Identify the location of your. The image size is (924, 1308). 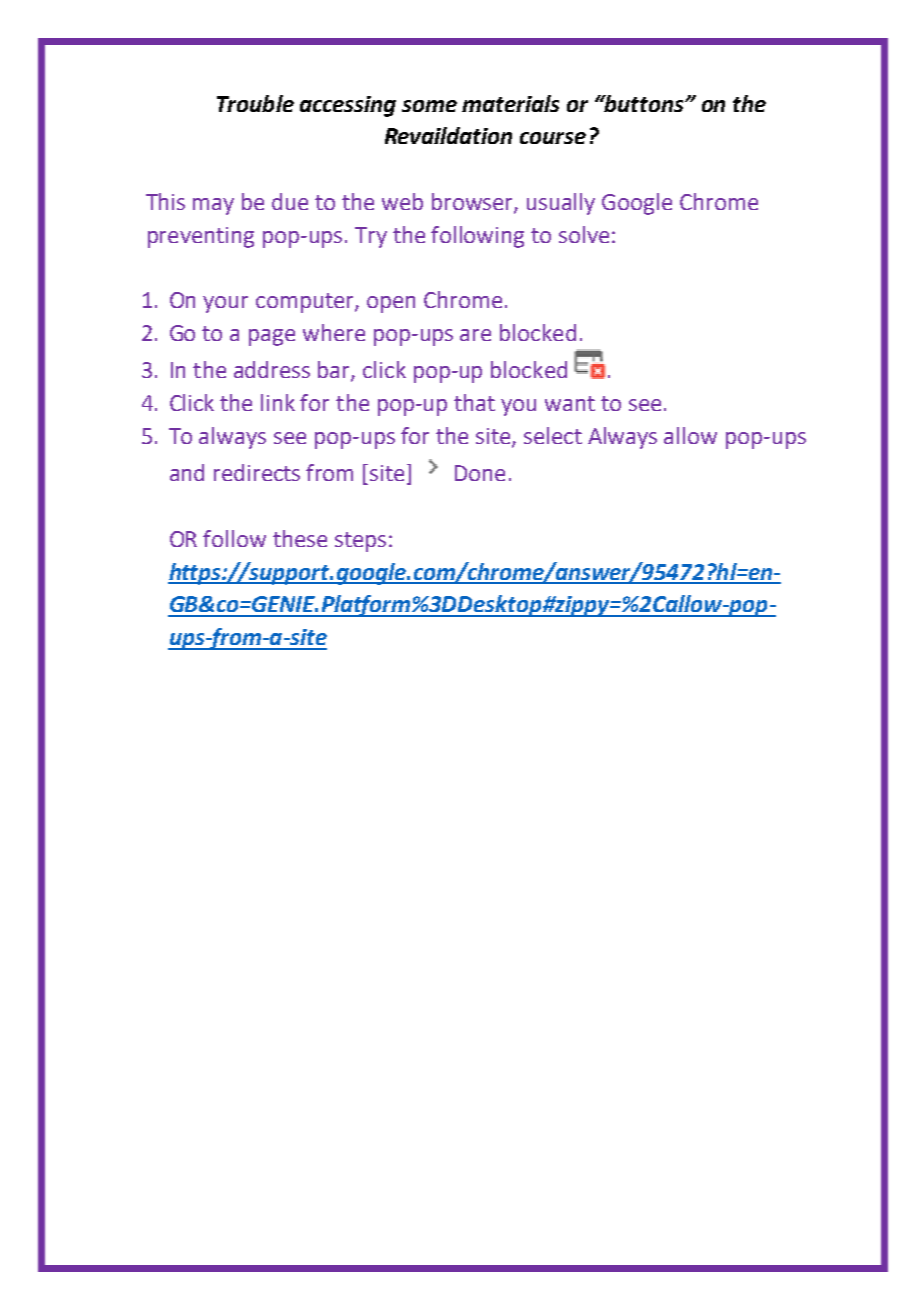
(225, 304).
